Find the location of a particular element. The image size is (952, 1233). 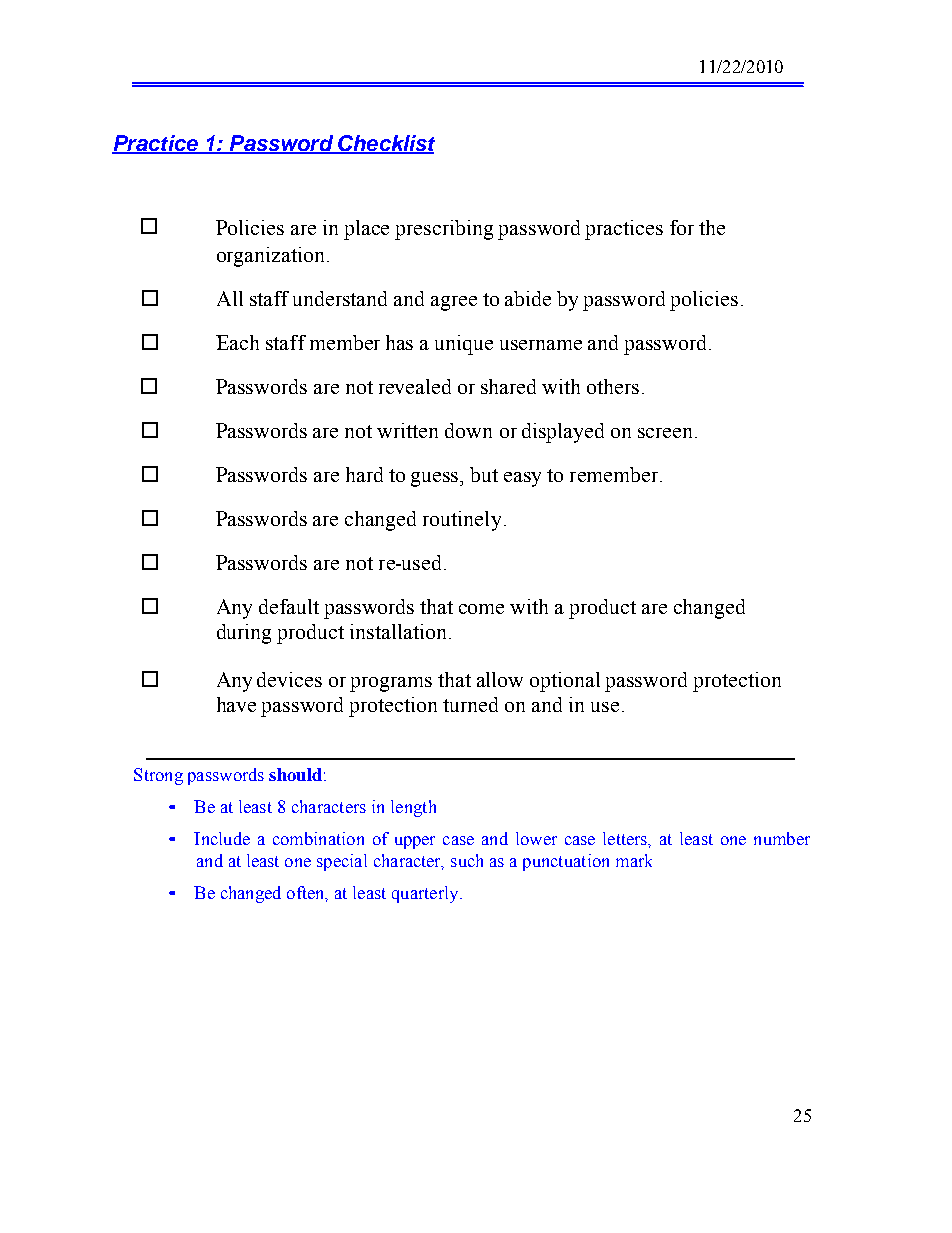

Include is located at coordinates (222, 838).
